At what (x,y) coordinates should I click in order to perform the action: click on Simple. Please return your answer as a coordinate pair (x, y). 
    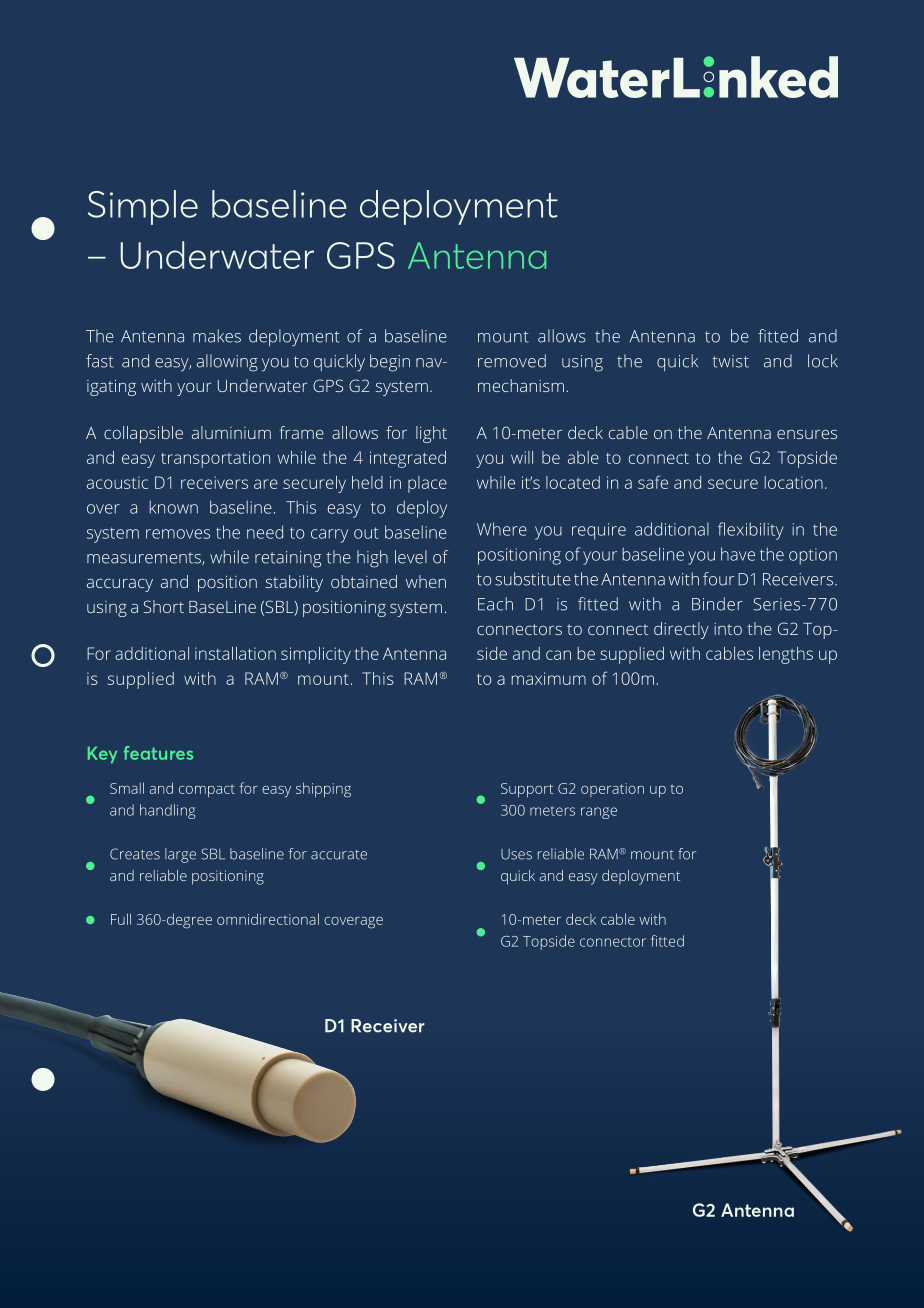
    Looking at the image, I should click on (143, 207).
